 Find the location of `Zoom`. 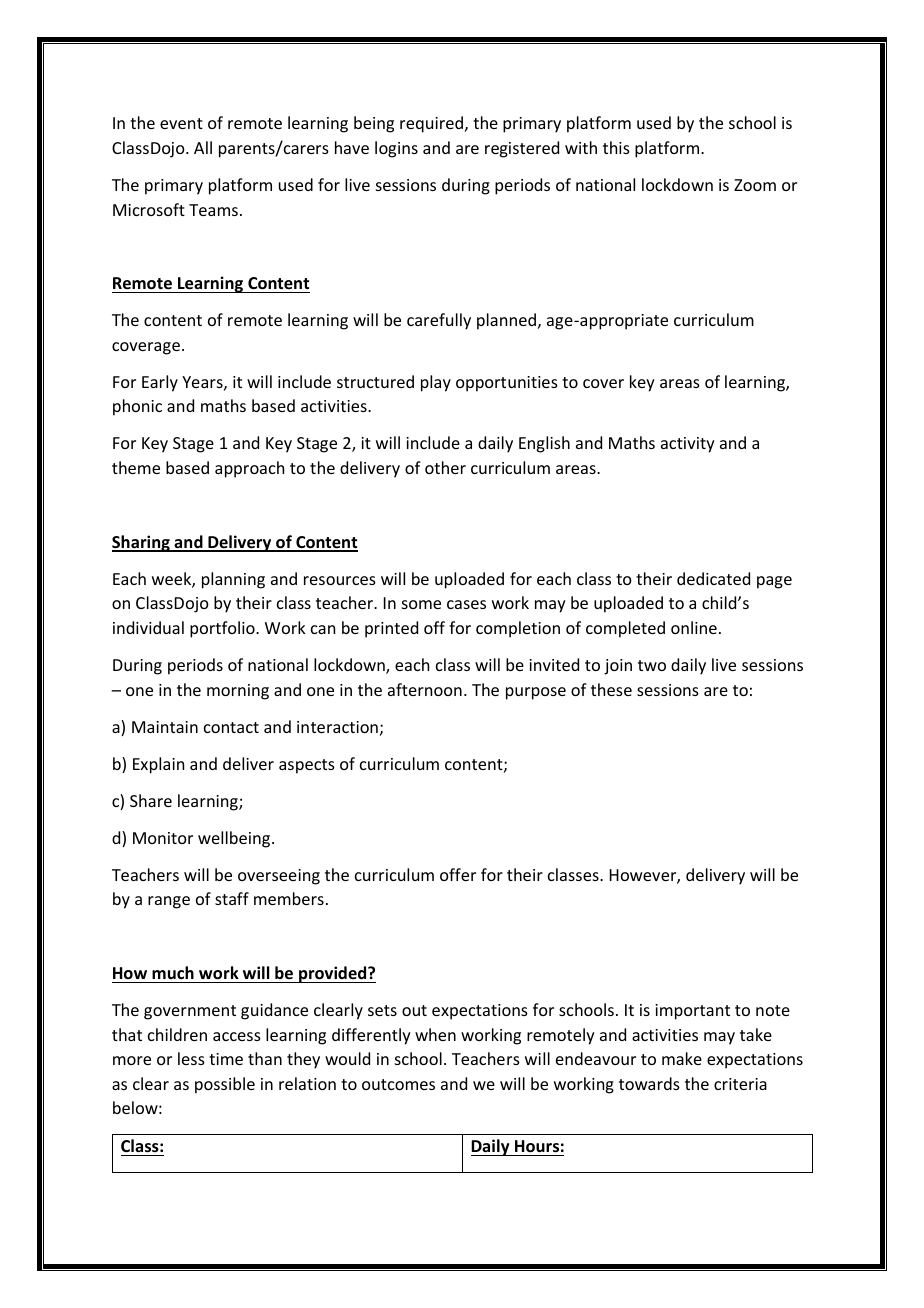

Zoom is located at coordinates (755, 185).
